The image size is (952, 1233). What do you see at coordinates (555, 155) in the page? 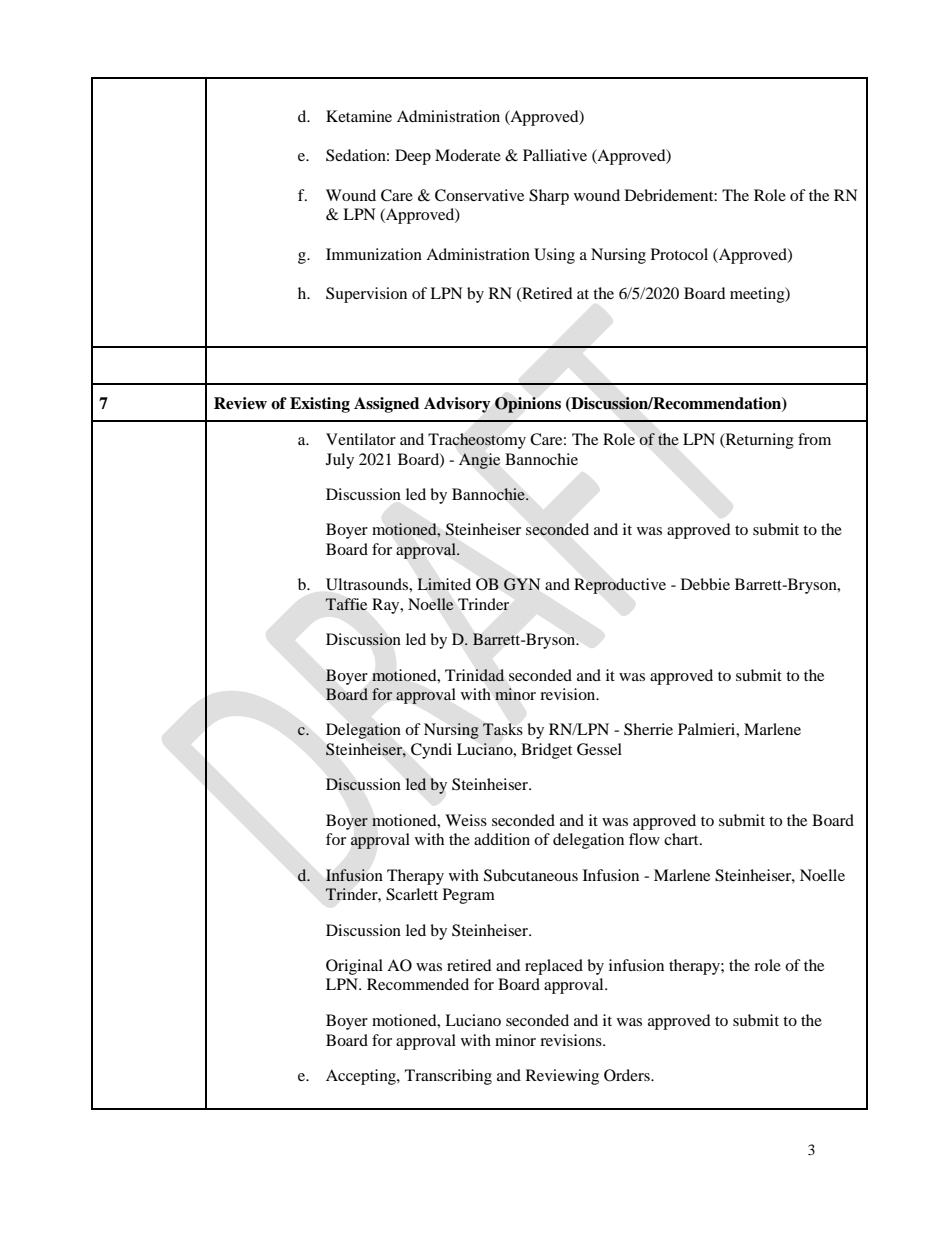
I see `Palliative` at bounding box center [555, 155].
